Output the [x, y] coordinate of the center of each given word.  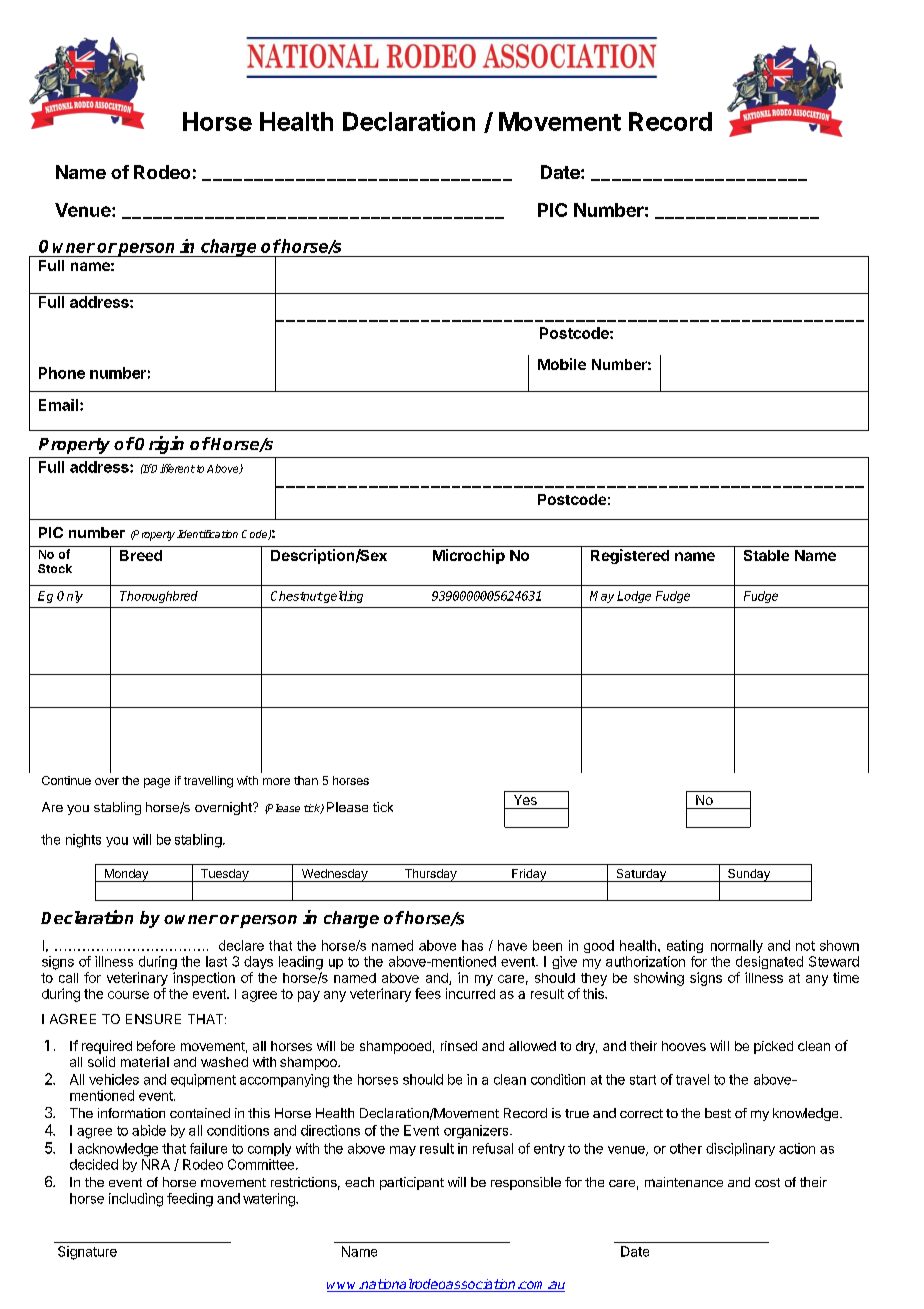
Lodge [634, 597]
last [216, 961]
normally [737, 946]
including [136, 1200]
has [472, 945]
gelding [342, 597]
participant [412, 1183]
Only [70, 597]
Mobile [562, 364]
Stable [766, 555]
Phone [62, 373]
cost [767, 1182]
